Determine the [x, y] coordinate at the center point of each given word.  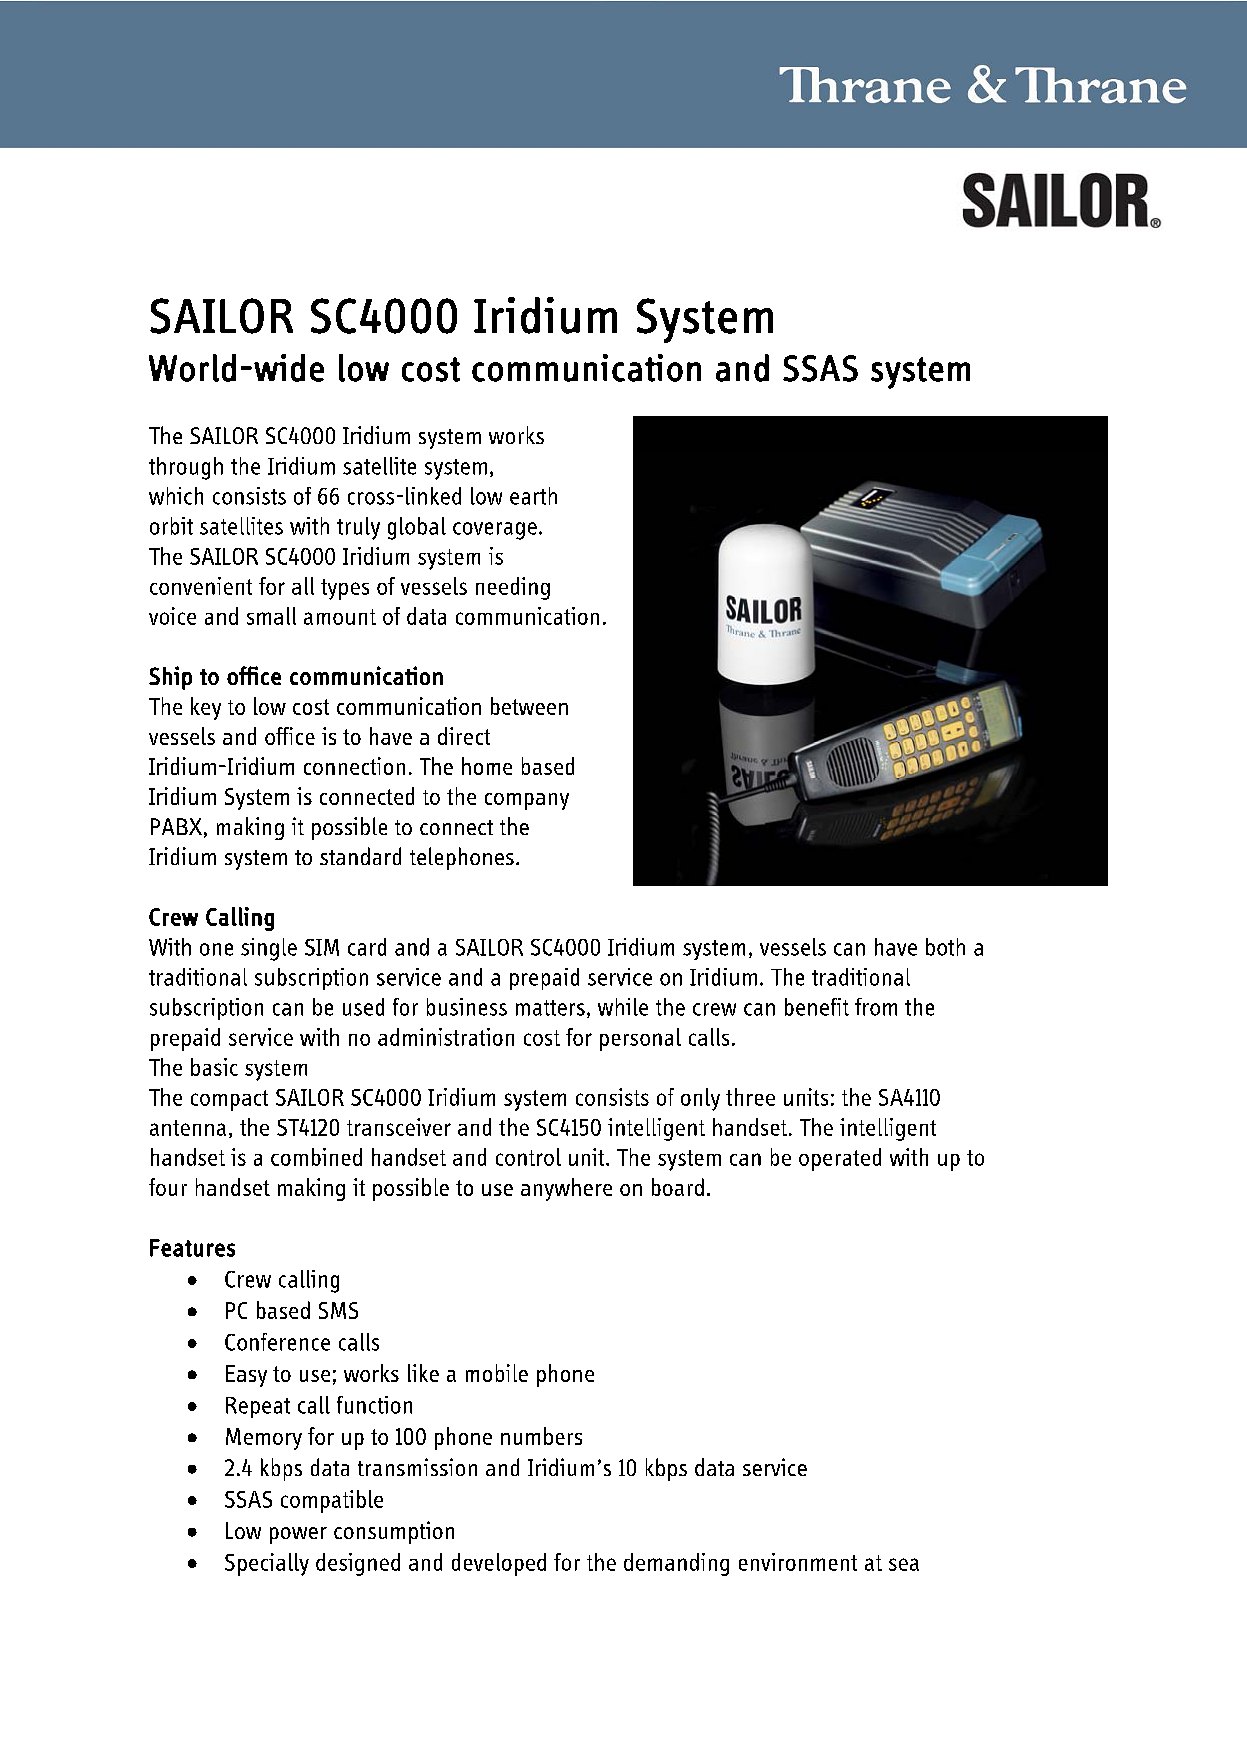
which [176, 496]
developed [499, 1564]
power [298, 1535]
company [527, 801]
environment [798, 1562]
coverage [495, 531]
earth [533, 496]
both [945, 947]
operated [840, 1159]
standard [360, 856]
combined [316, 1157]
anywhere [566, 1189]
